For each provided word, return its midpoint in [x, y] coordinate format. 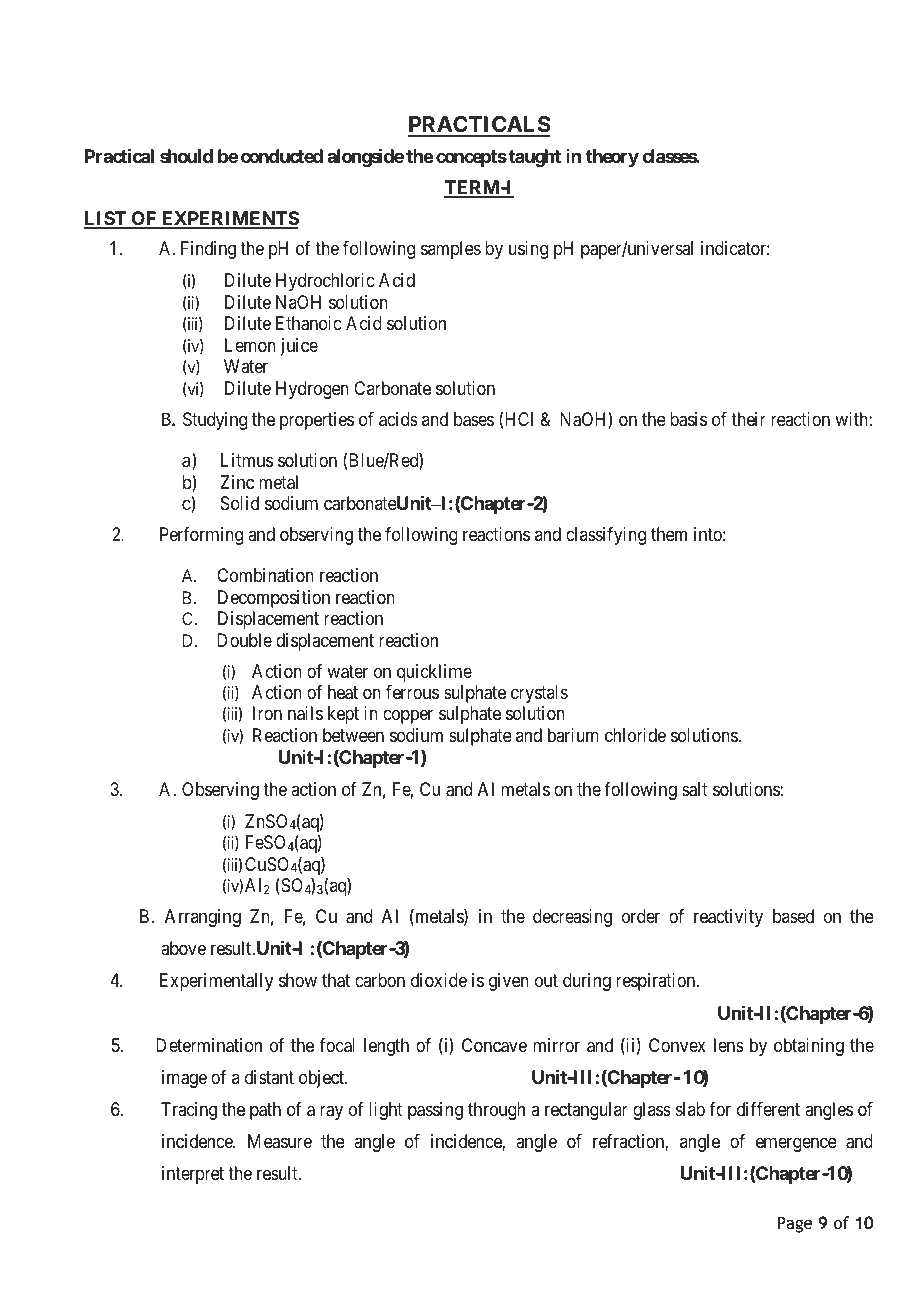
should [186, 156]
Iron [267, 713]
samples [451, 250]
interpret [193, 1175]
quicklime [434, 673]
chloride [635, 735]
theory [612, 158]
